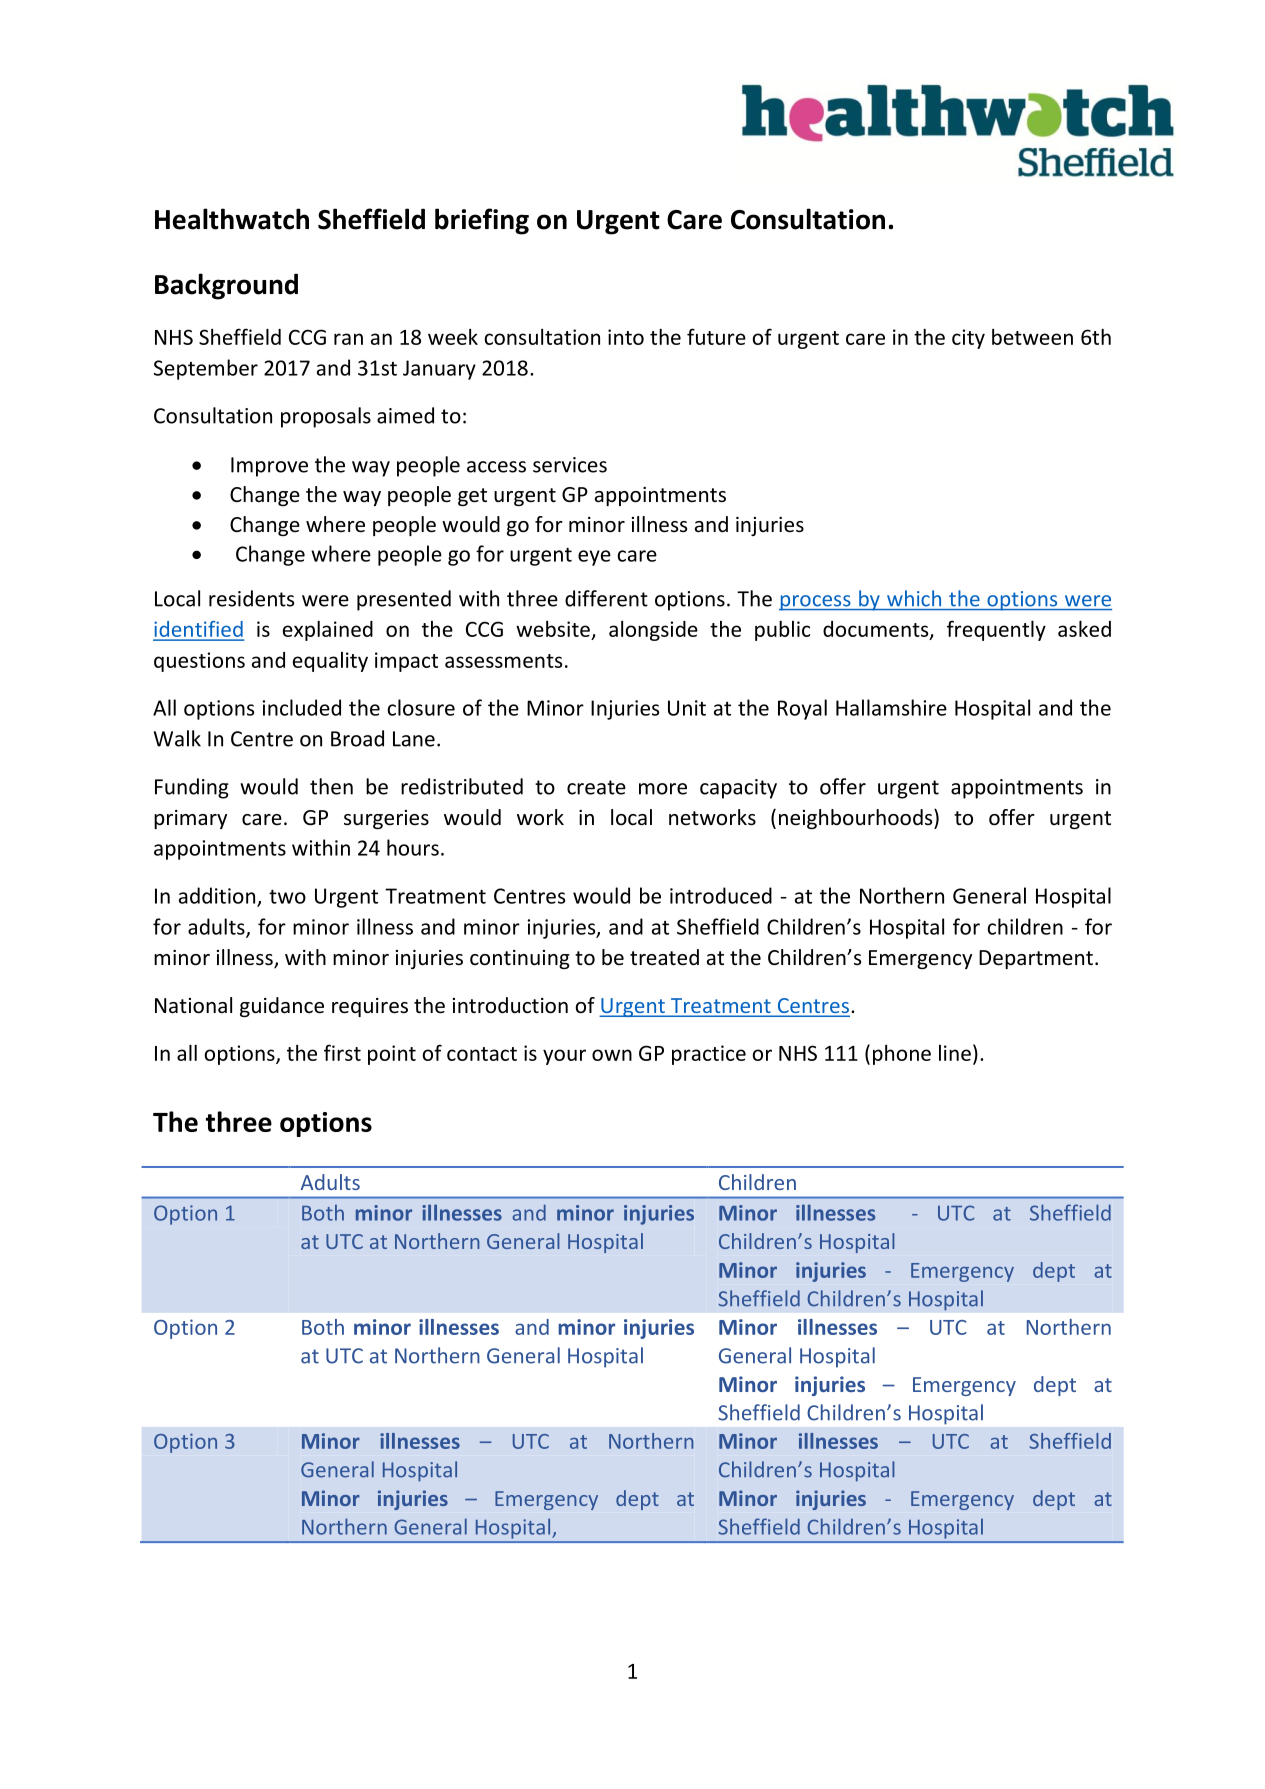  What do you see at coordinates (955, 1053) in the page?
I see `line` at bounding box center [955, 1053].
